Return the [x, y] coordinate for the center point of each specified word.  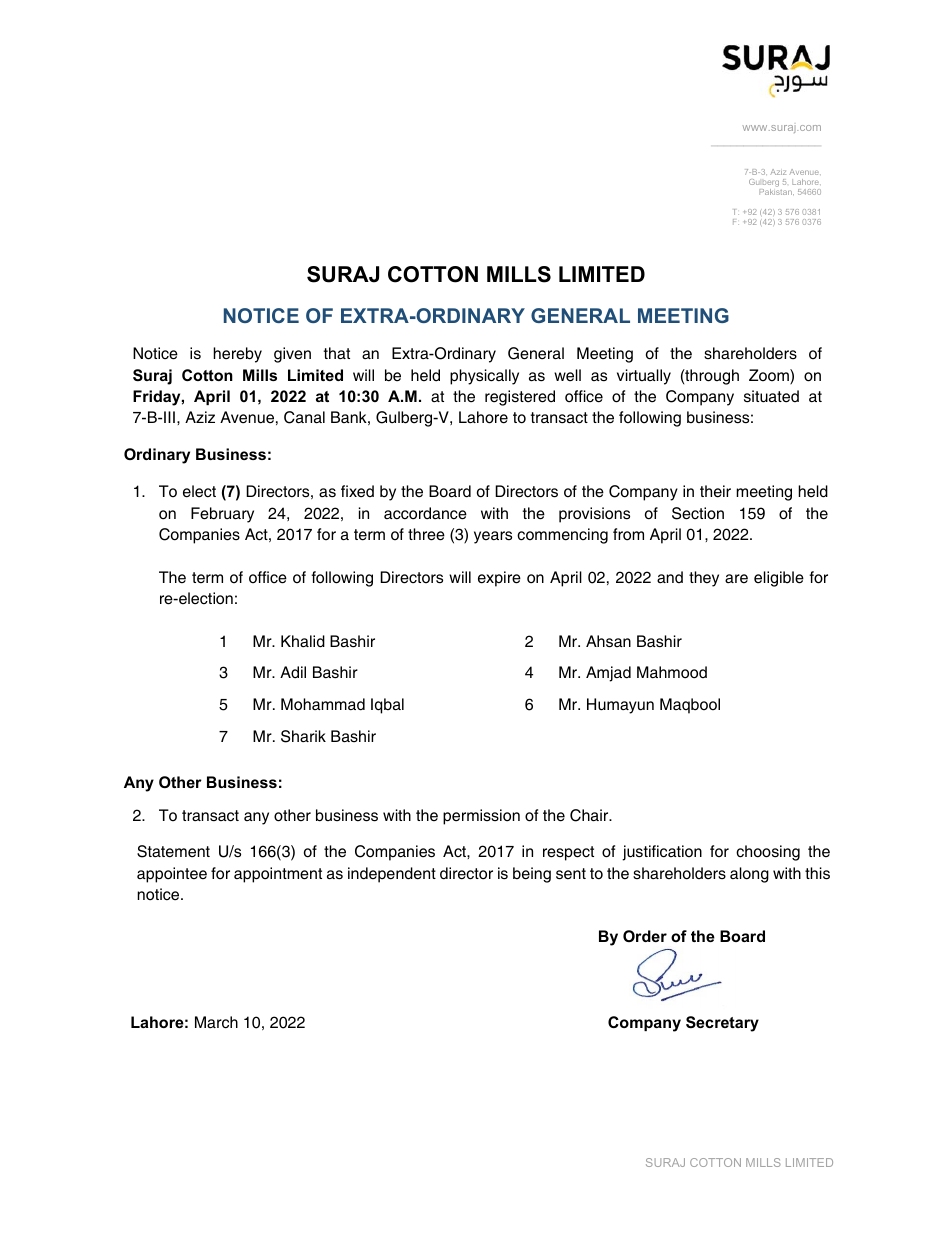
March [216, 1022]
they [704, 579]
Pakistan [776, 192]
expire [499, 579]
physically [484, 377]
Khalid [303, 641]
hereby [237, 355]
